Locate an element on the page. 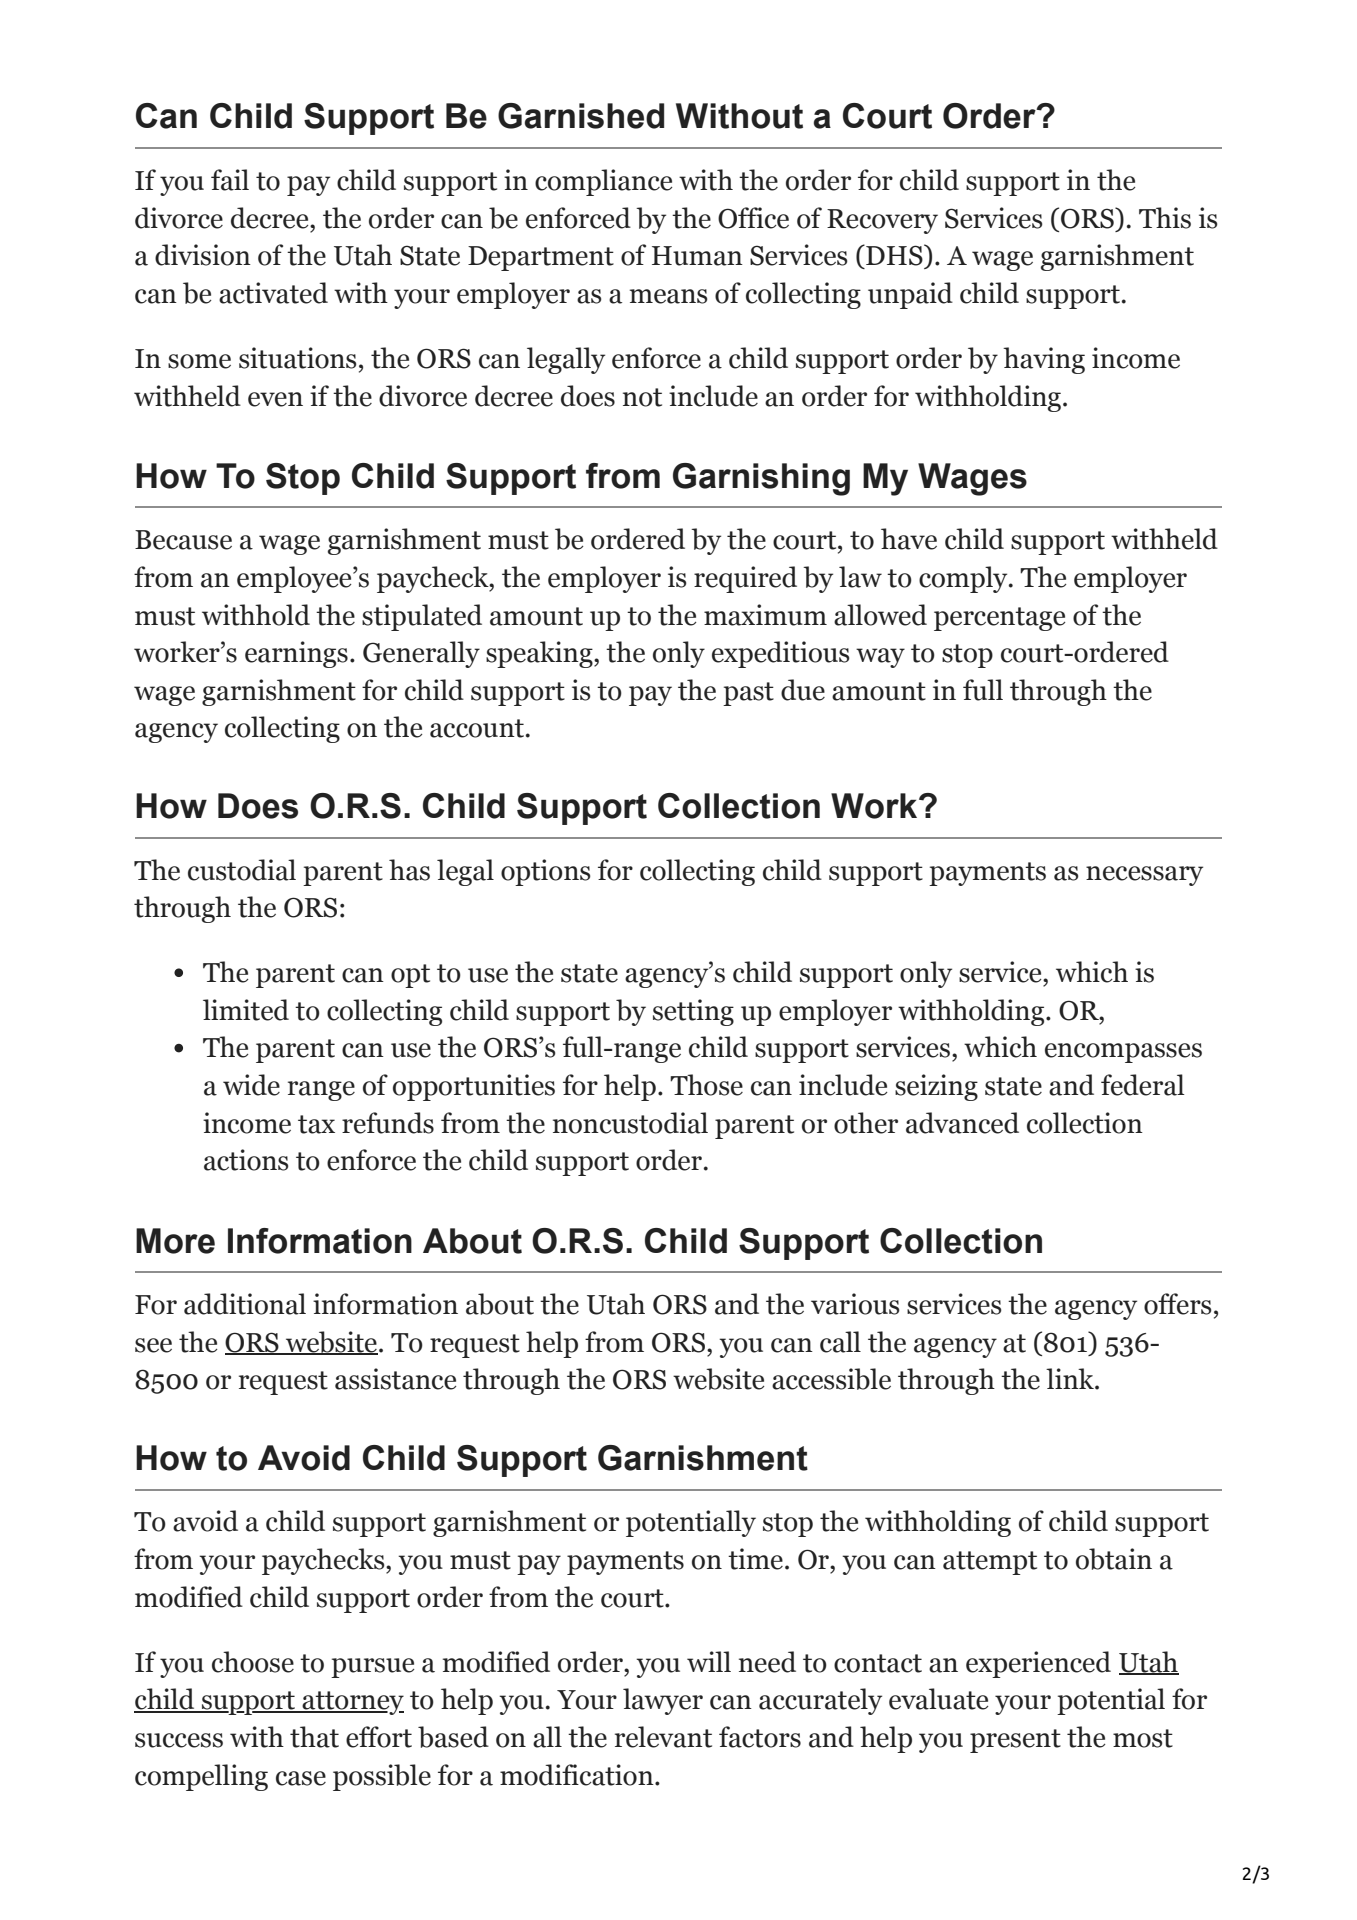 The image size is (1357, 1920). This is located at coordinates (1165, 218).
